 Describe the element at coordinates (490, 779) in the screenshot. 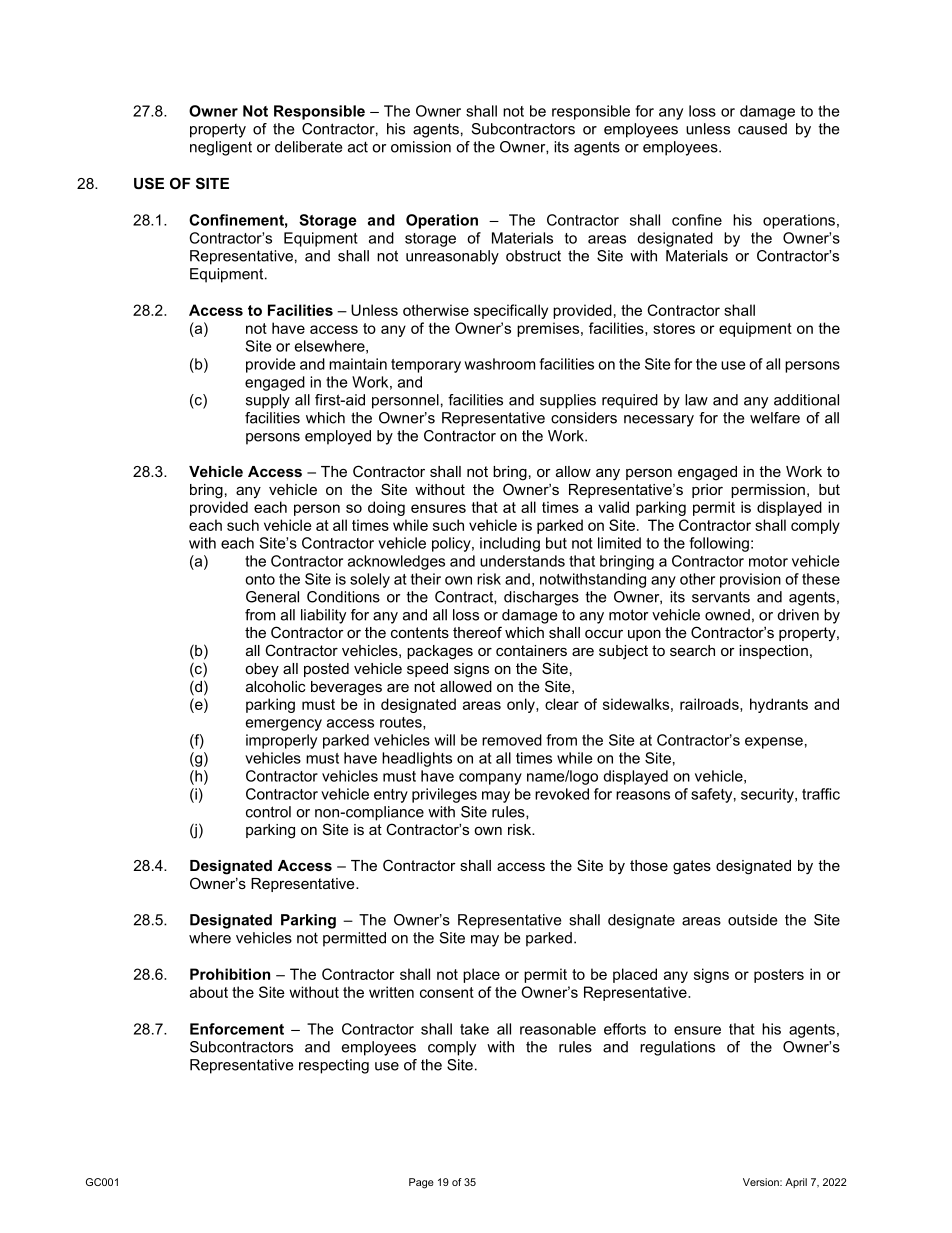

I see `company` at that location.
